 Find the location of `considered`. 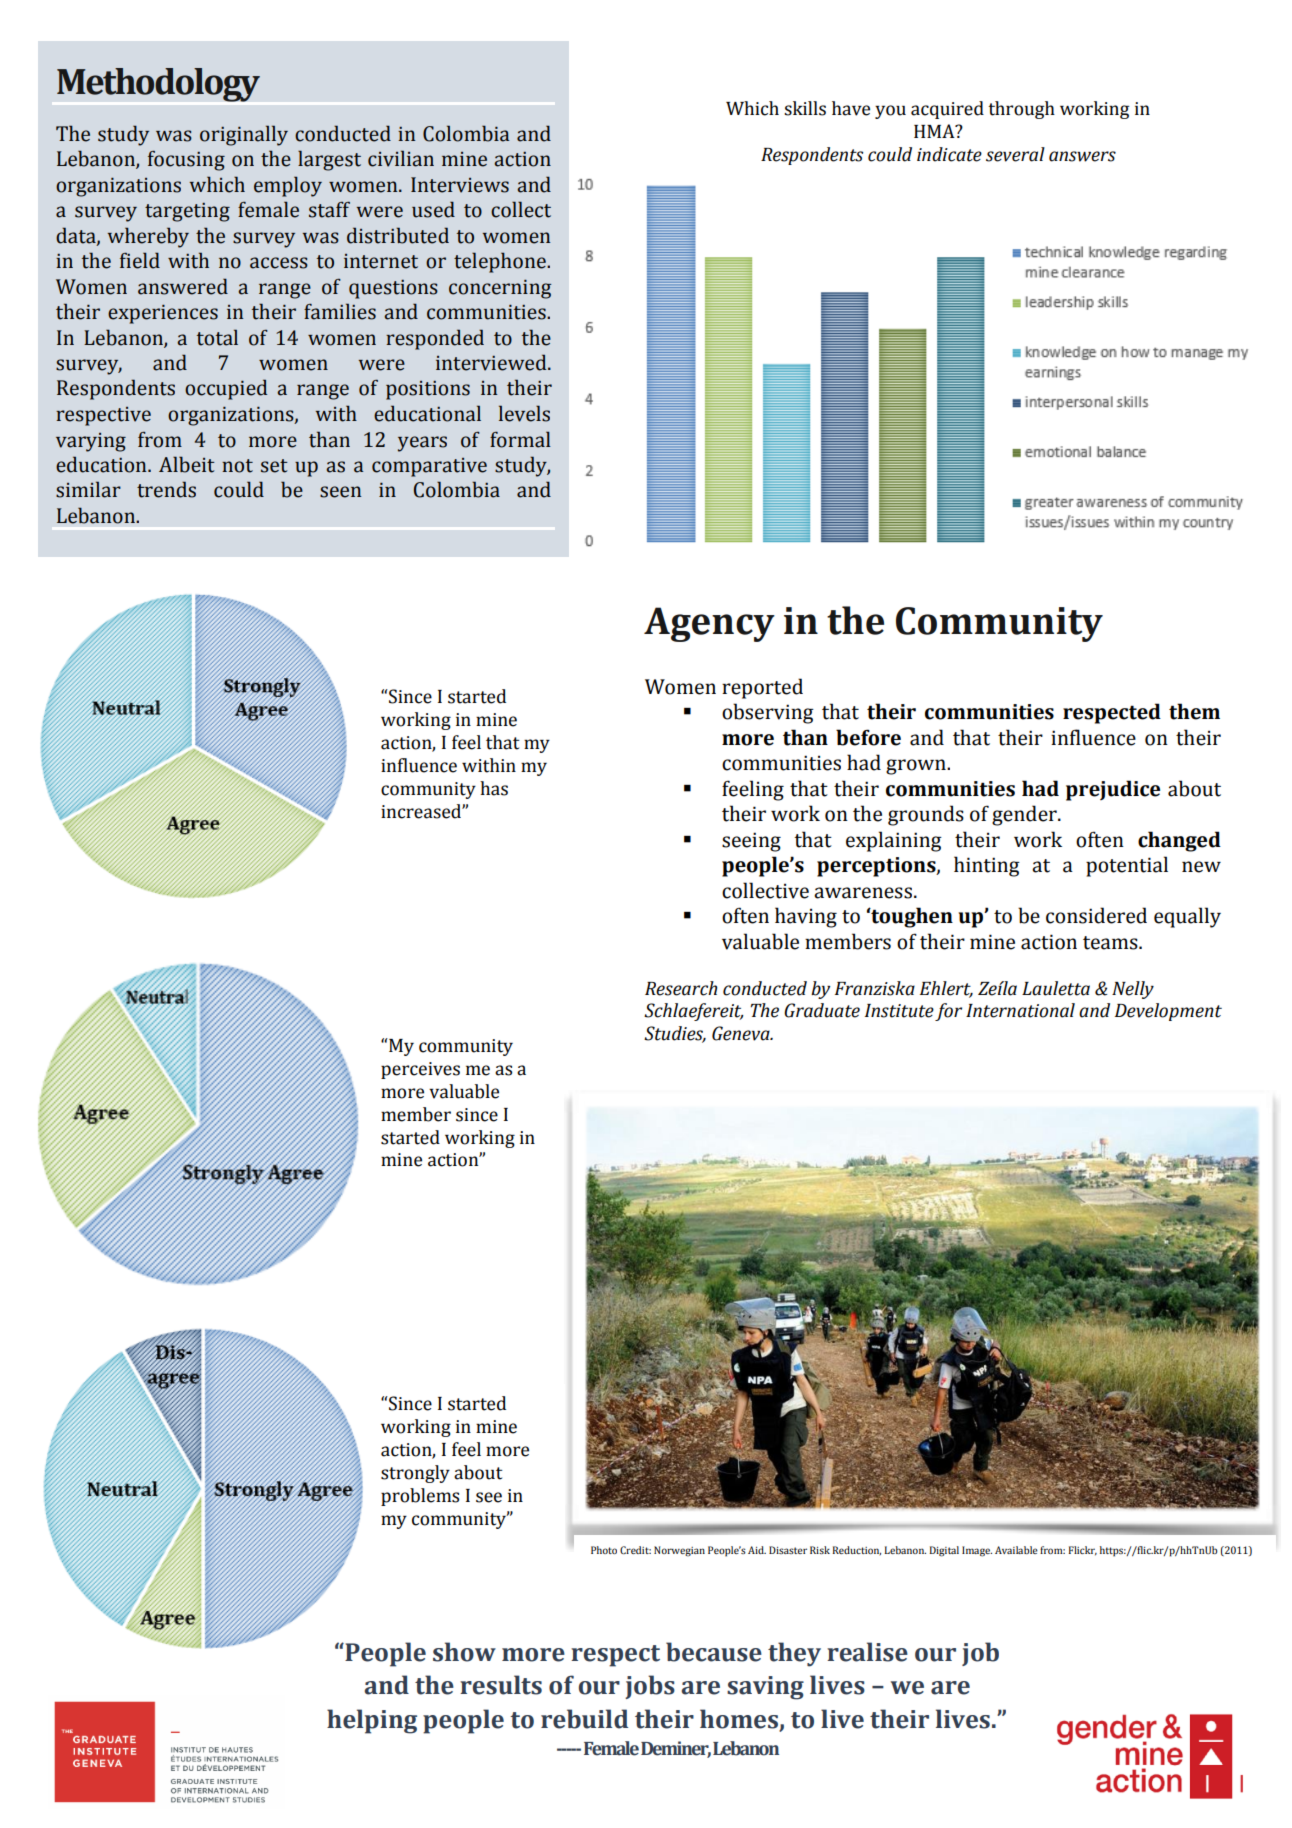

considered is located at coordinates (1096, 915).
